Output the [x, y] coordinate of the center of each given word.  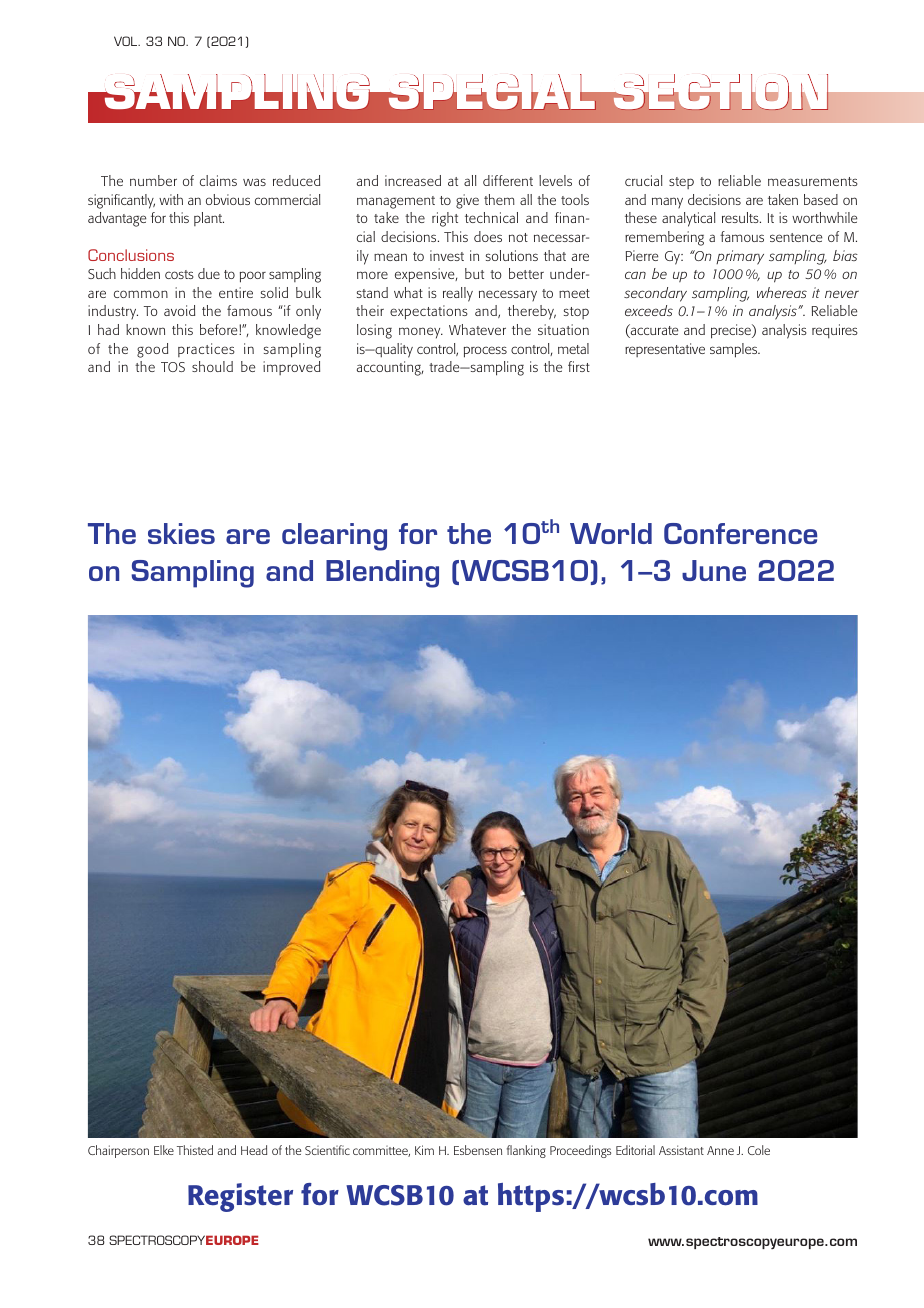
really [458, 294]
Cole [759, 1150]
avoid [179, 310]
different [508, 180]
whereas [782, 292]
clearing [334, 537]
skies [181, 533]
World [611, 533]
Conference [740, 533]
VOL [127, 41]
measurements [813, 181]
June [714, 570]
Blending [382, 574]
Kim [424, 1150]
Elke [164, 1150]
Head [254, 1150]
